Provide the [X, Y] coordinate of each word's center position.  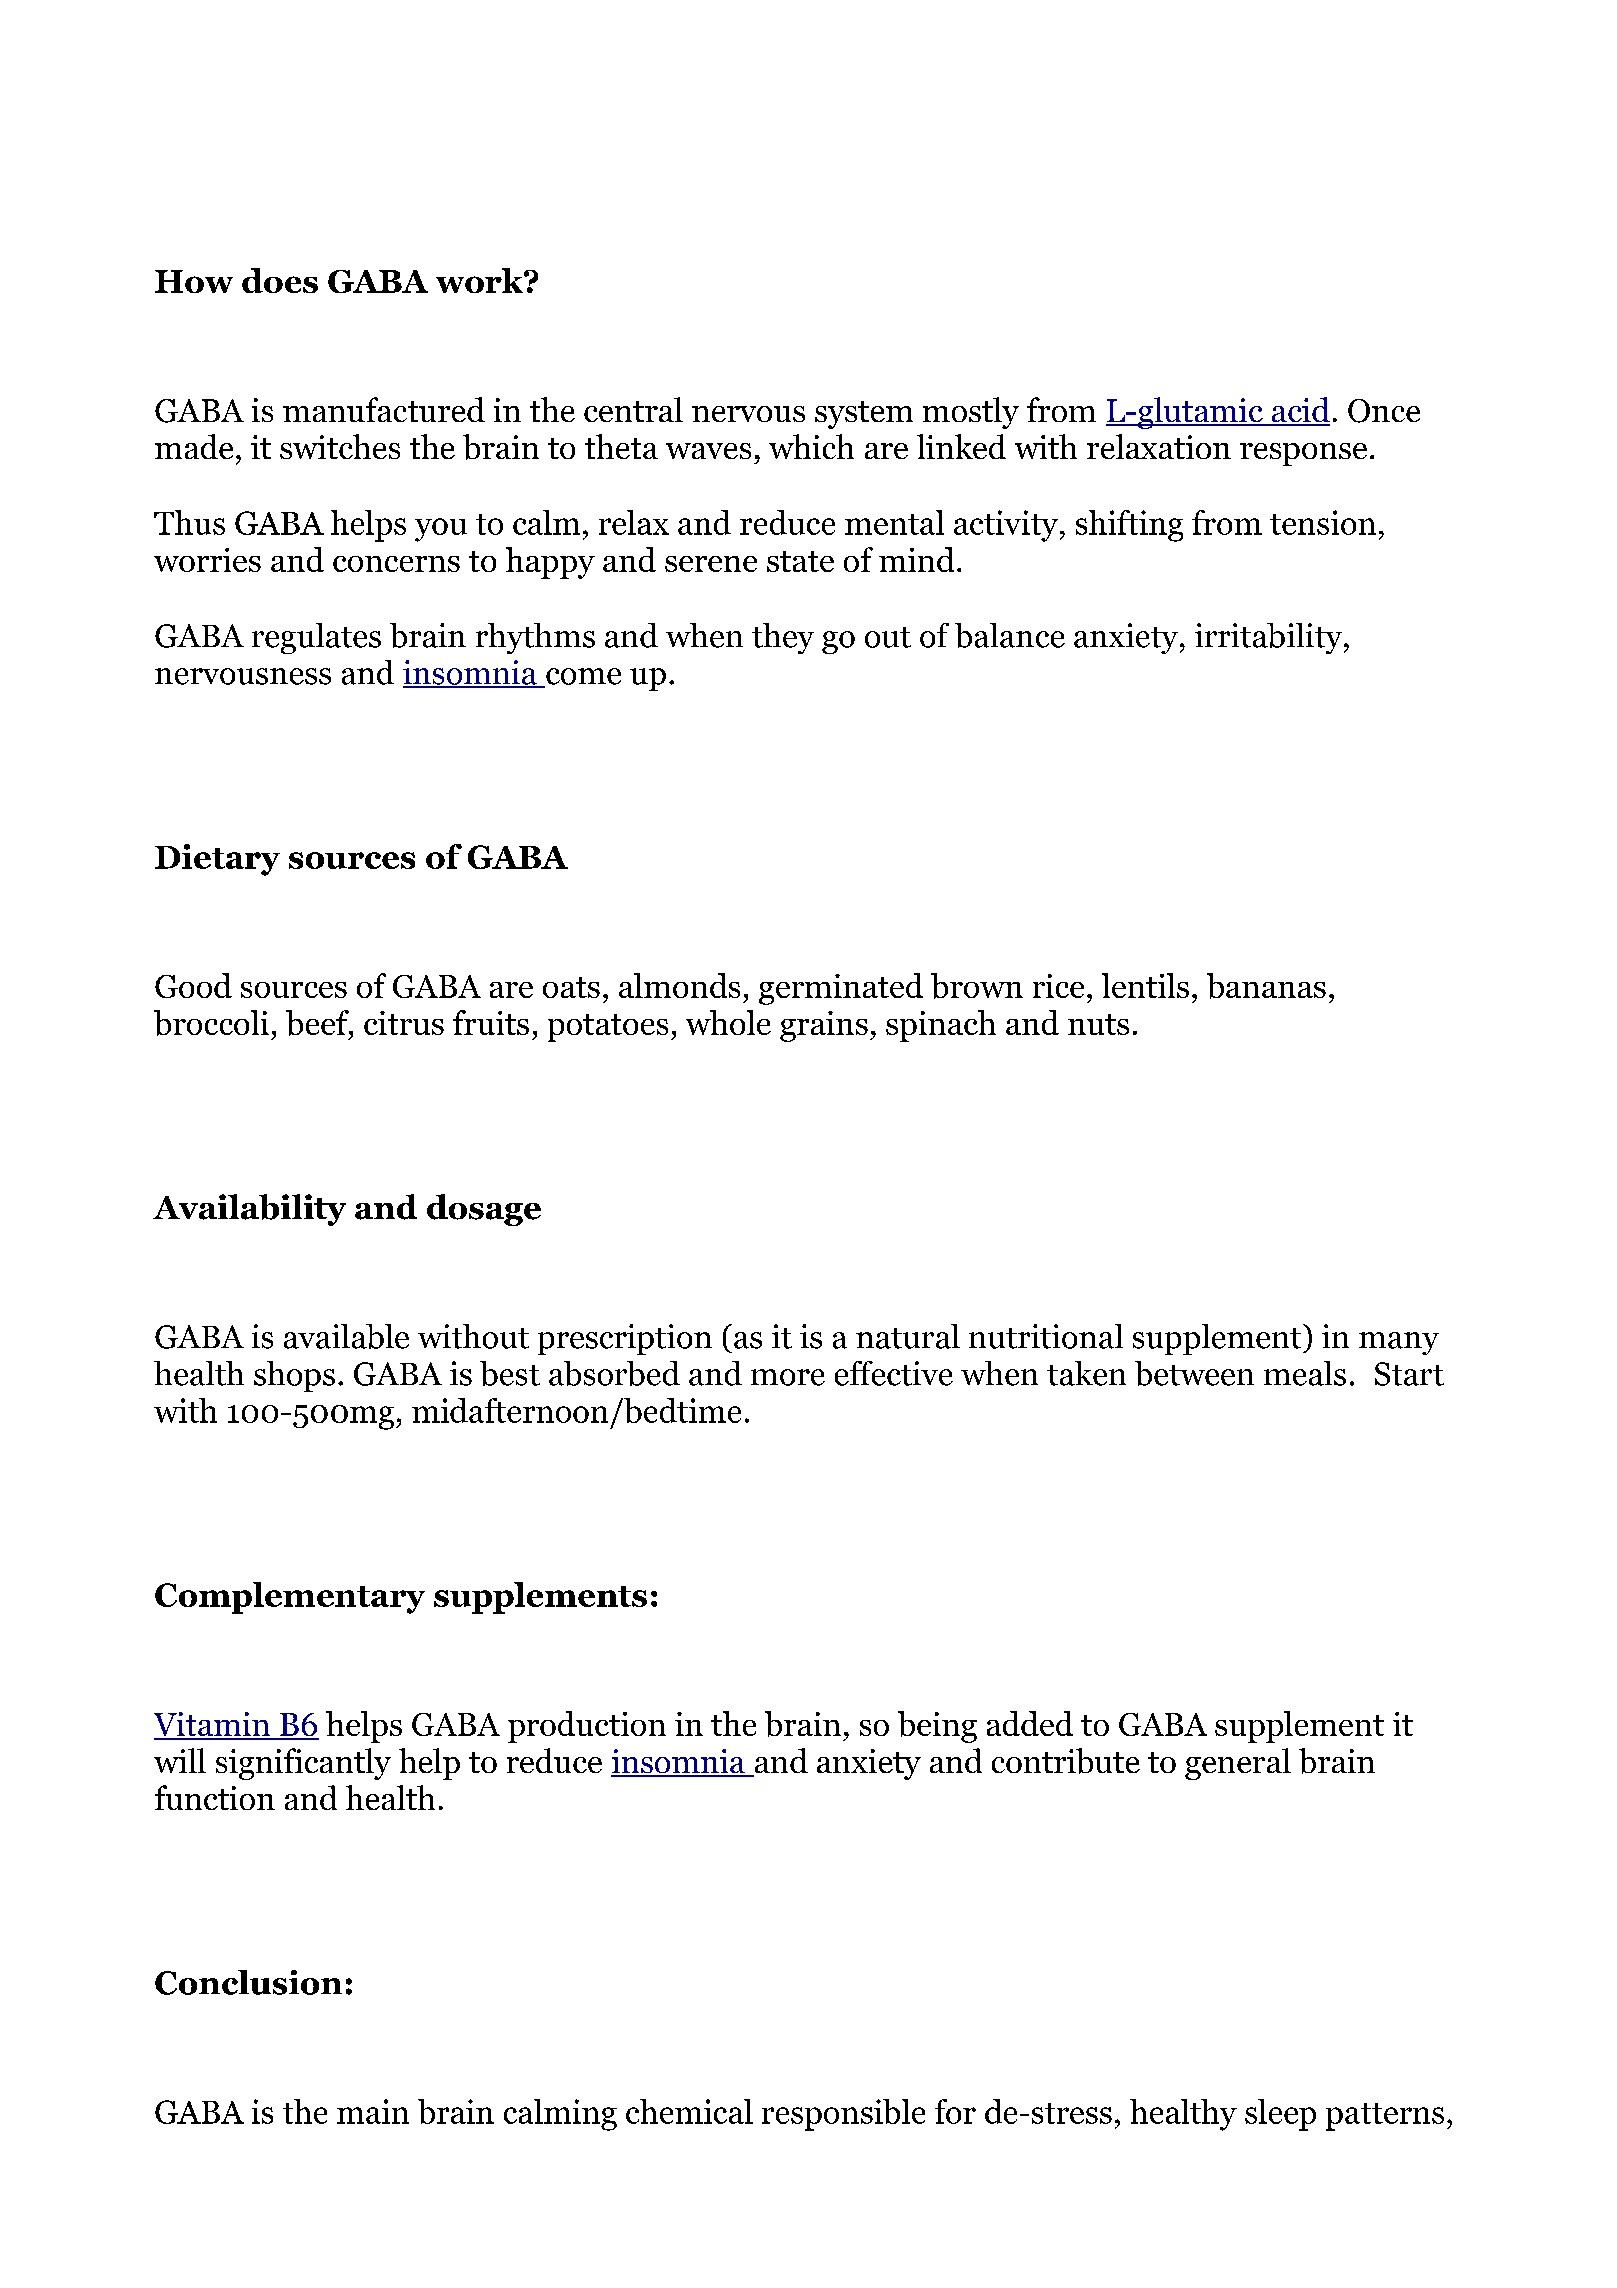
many [1399, 1343]
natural [908, 1336]
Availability [249, 1210]
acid [1299, 411]
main [373, 2111]
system [864, 415]
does [280, 280]
